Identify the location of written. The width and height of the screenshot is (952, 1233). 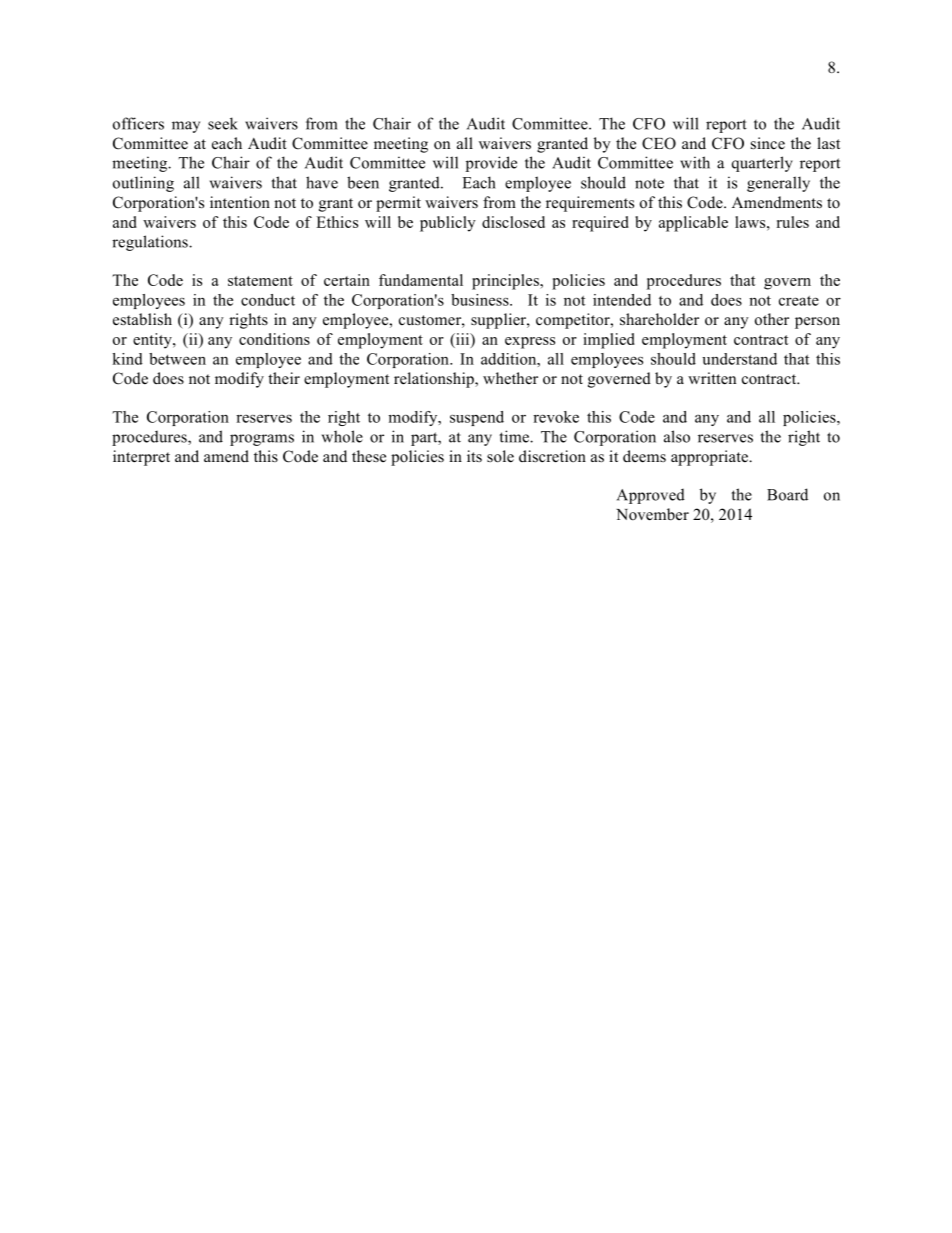
(712, 378).
